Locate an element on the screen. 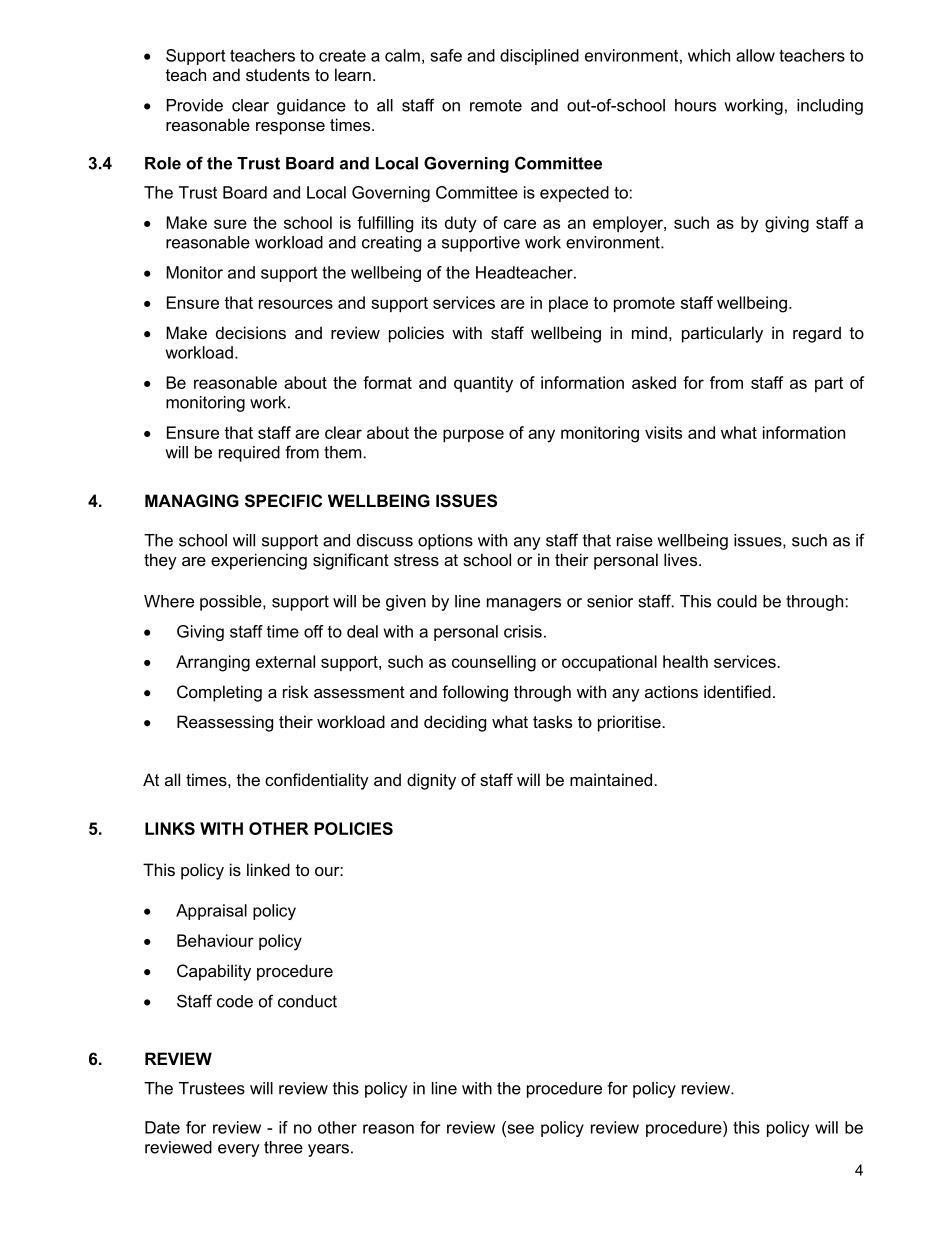 The width and height of the screenshot is (952, 1233). managers is located at coordinates (524, 604).
